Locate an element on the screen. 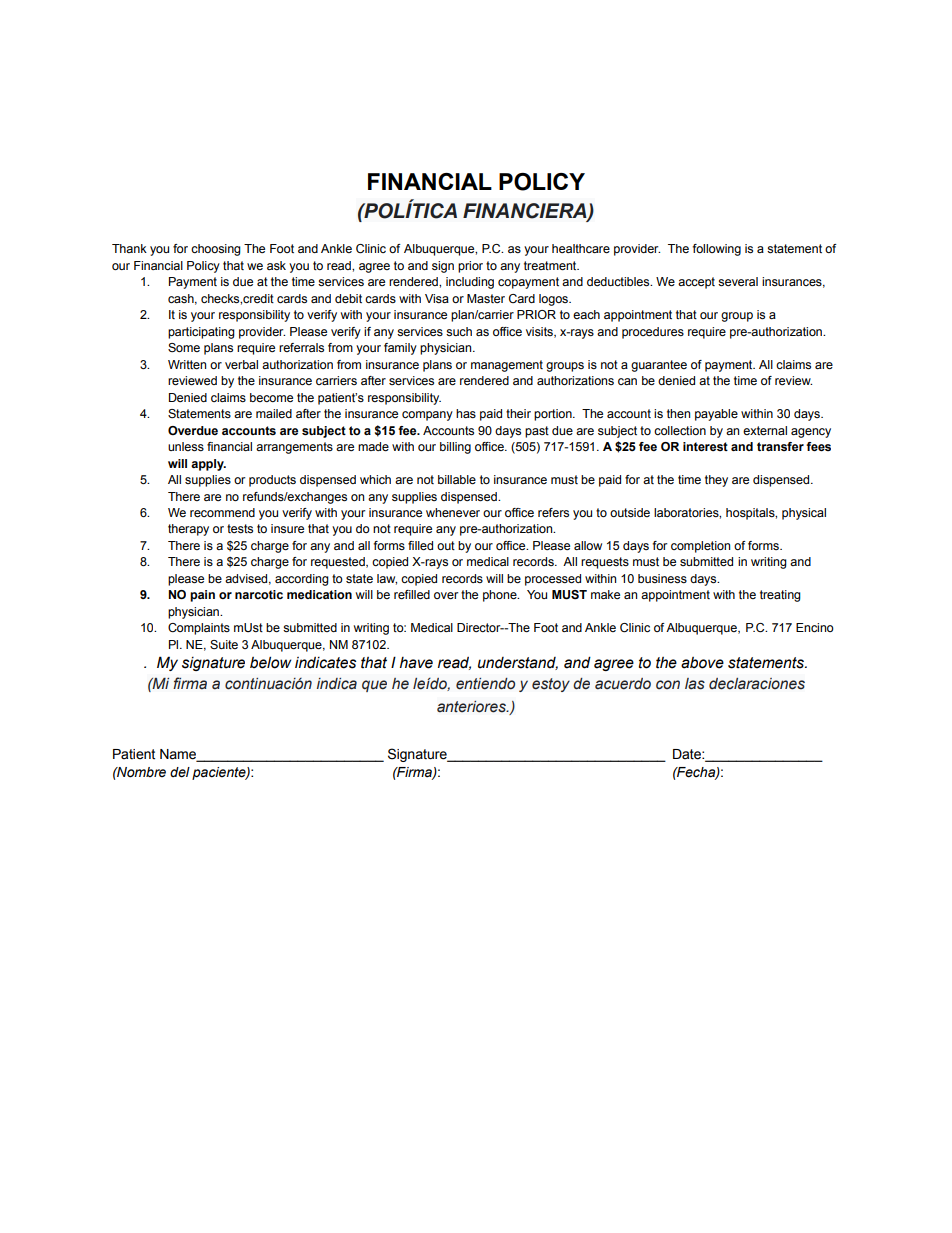 The height and width of the screenshot is (1233, 952). estoy is located at coordinates (551, 685).
